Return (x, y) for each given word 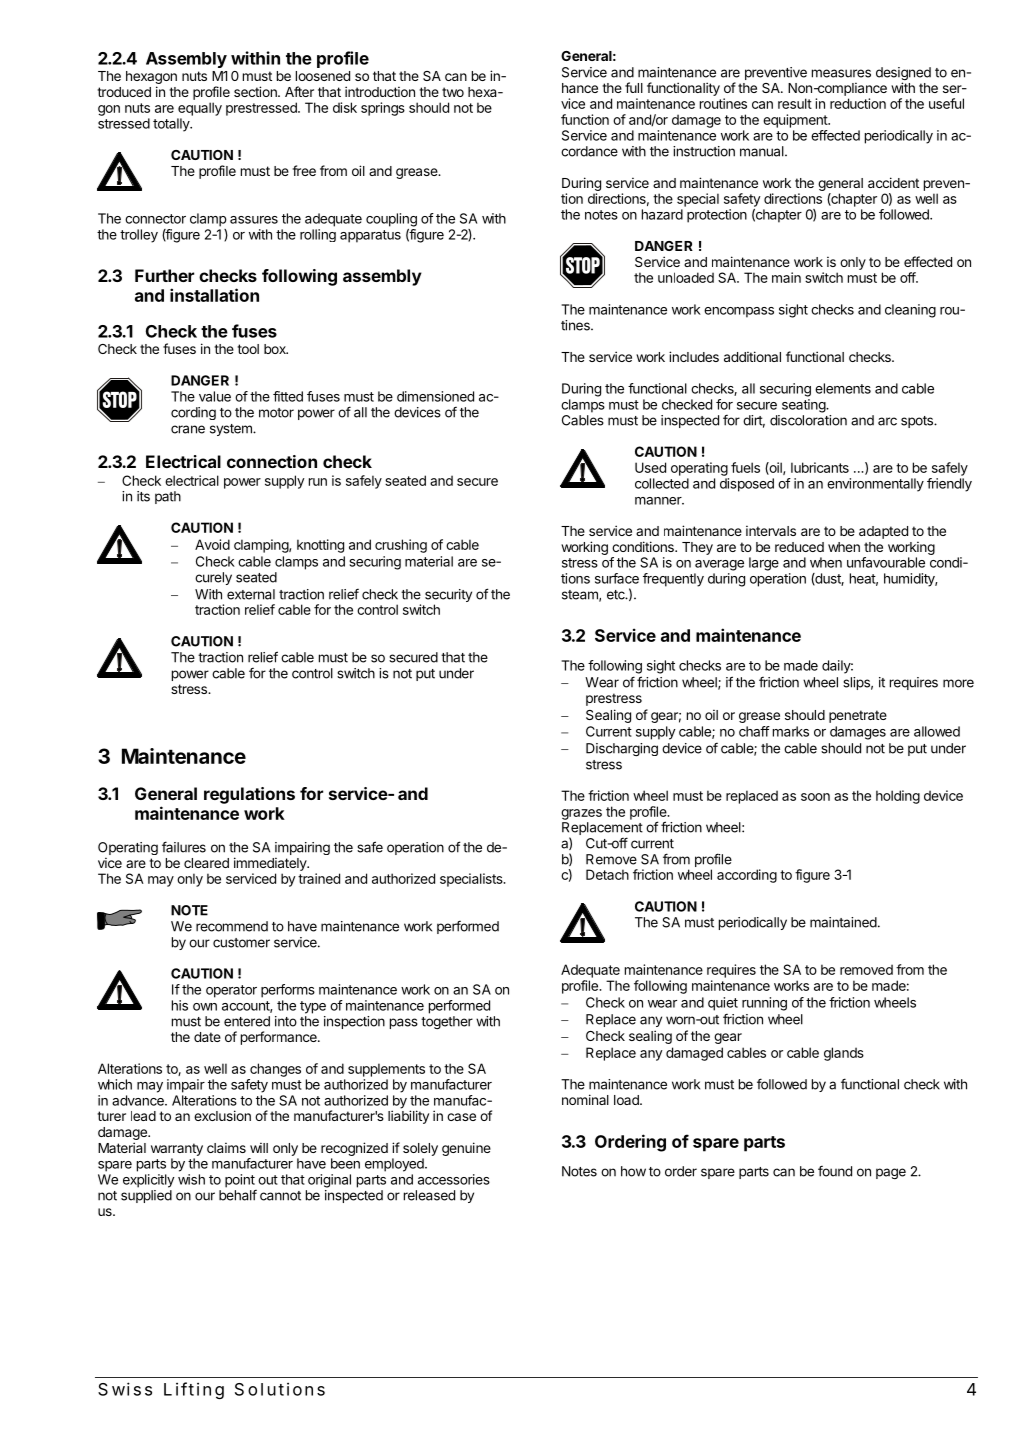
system (232, 430)
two (453, 92)
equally (200, 109)
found (835, 1171)
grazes (581, 814)
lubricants (820, 467)
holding (898, 797)
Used (650, 467)
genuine (466, 1149)
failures (184, 847)
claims (226, 1147)
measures (841, 73)
